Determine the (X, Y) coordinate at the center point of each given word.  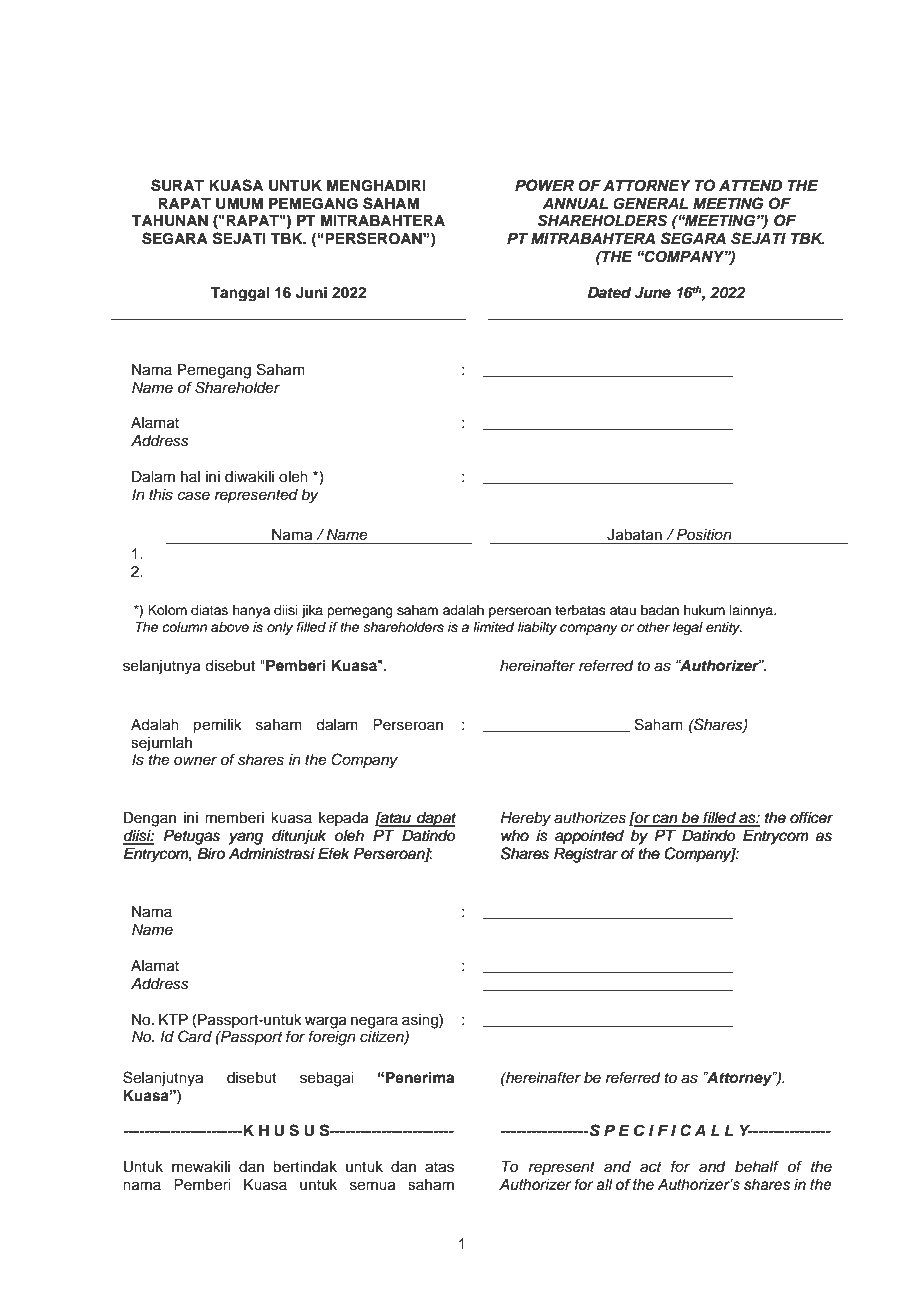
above (230, 627)
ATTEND (750, 185)
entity (724, 628)
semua (373, 1186)
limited (493, 627)
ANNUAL (575, 204)
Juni (311, 292)
